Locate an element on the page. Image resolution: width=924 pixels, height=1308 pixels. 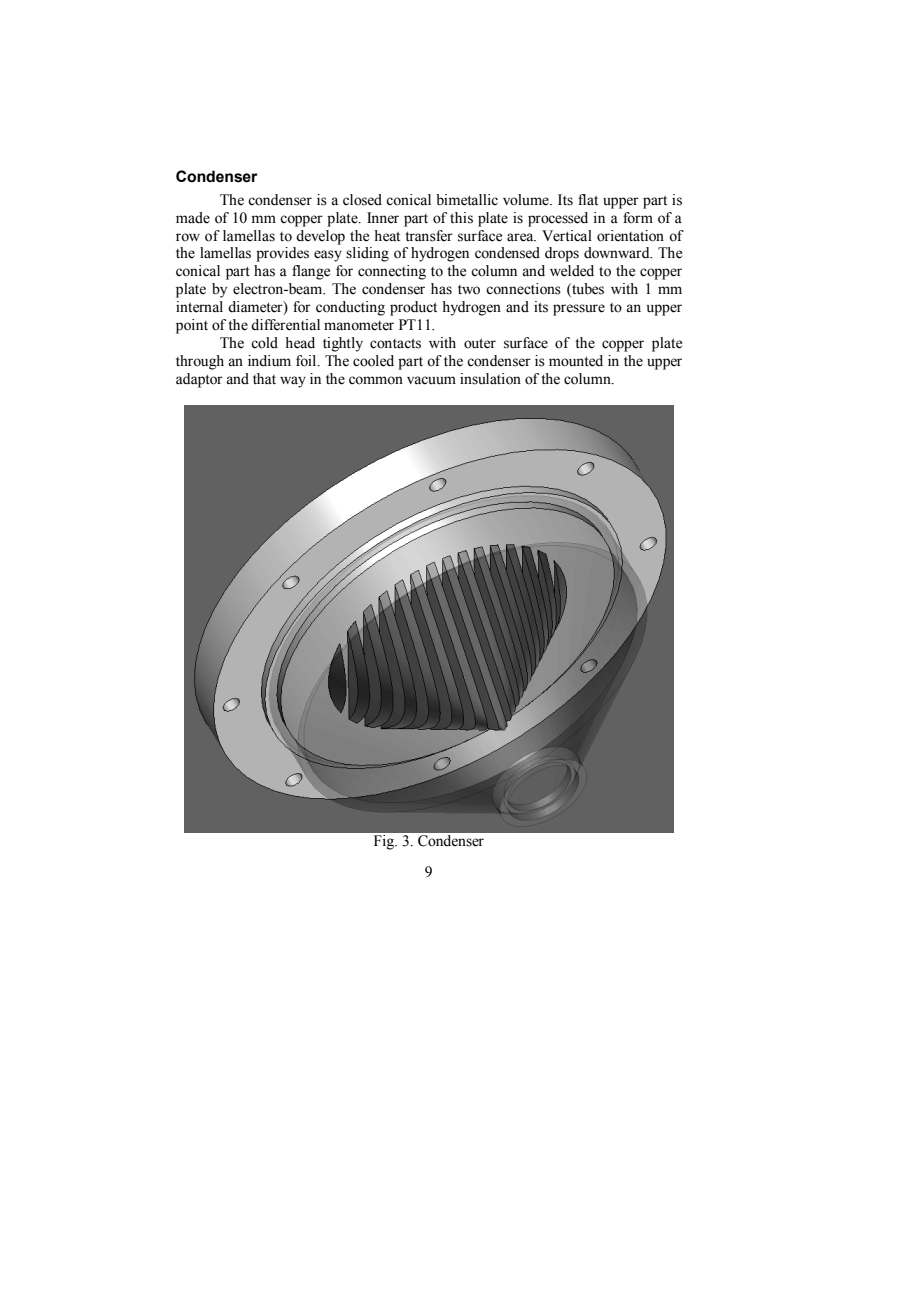
product is located at coordinates (413, 308).
